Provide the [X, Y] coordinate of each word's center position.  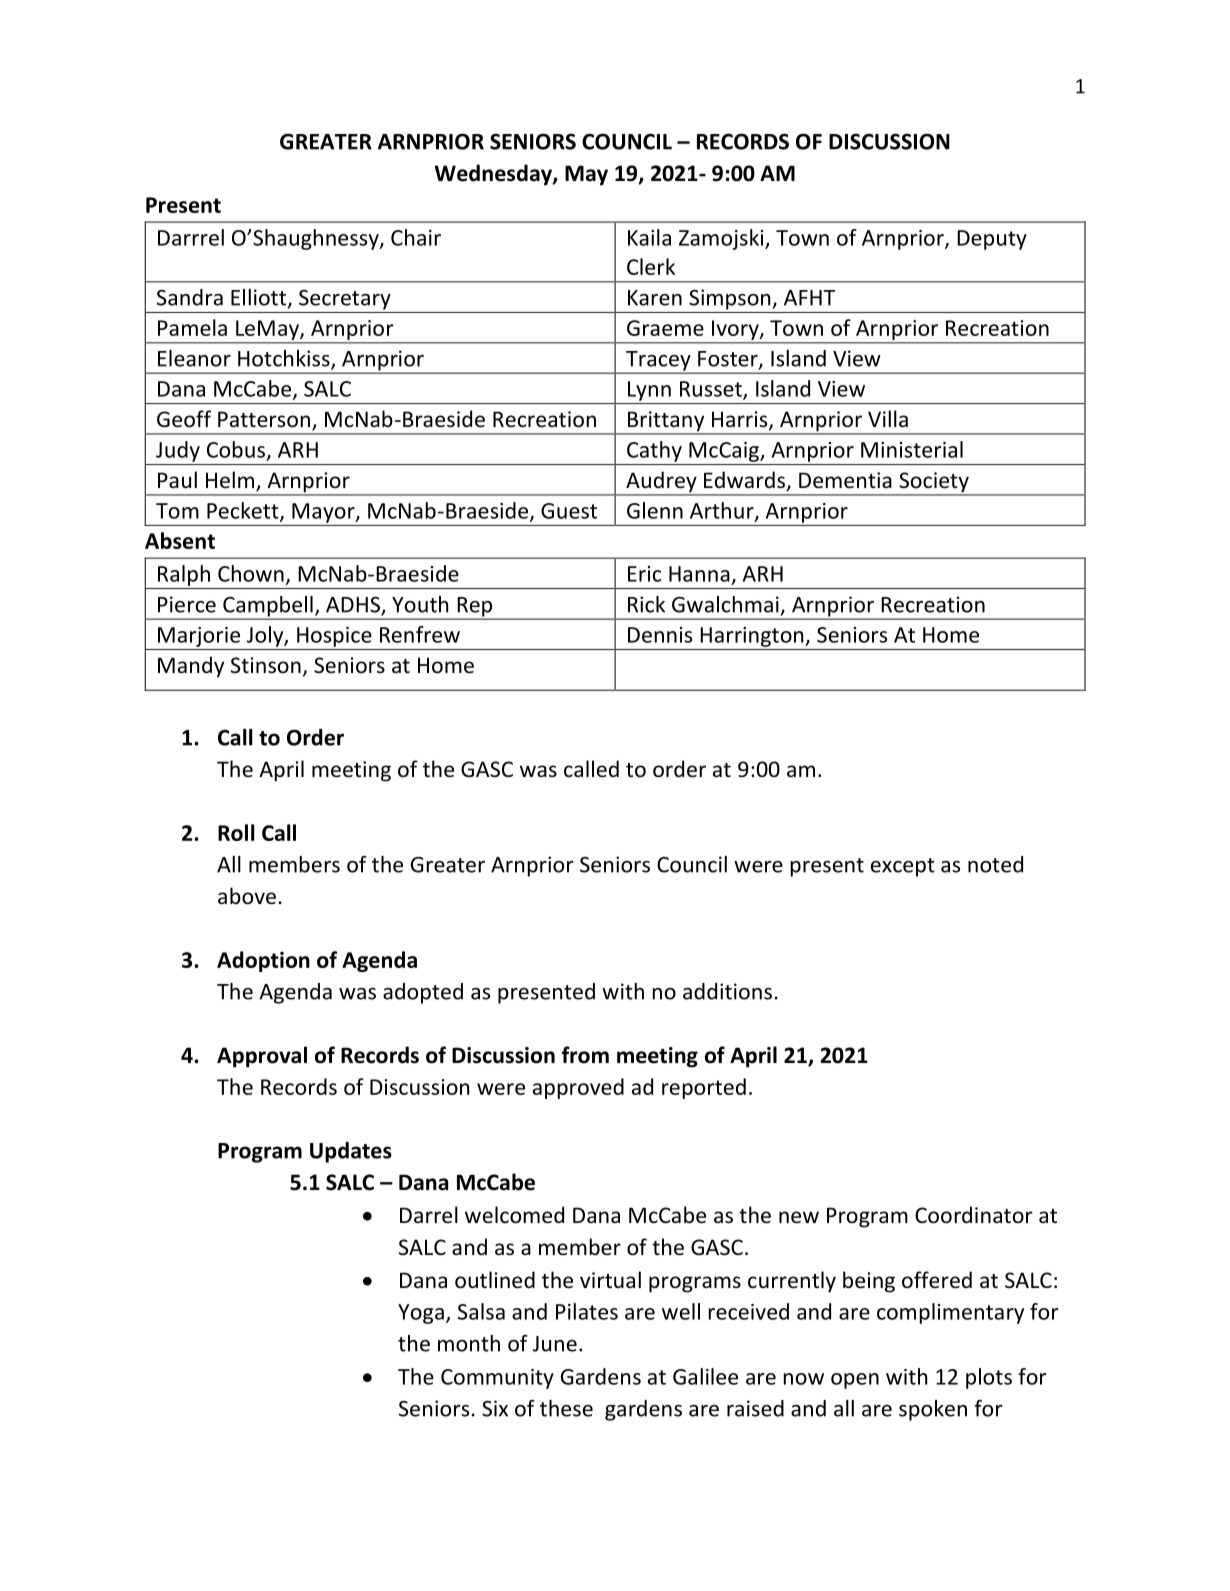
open [855, 1381]
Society [934, 483]
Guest [569, 511]
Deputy [992, 240]
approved [578, 1088]
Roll [236, 832]
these [566, 1408]
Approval [262, 1057]
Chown [251, 573]
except [903, 867]
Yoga [421, 1314]
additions [727, 991]
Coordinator [974, 1215]
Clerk [651, 266]
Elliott [260, 298]
